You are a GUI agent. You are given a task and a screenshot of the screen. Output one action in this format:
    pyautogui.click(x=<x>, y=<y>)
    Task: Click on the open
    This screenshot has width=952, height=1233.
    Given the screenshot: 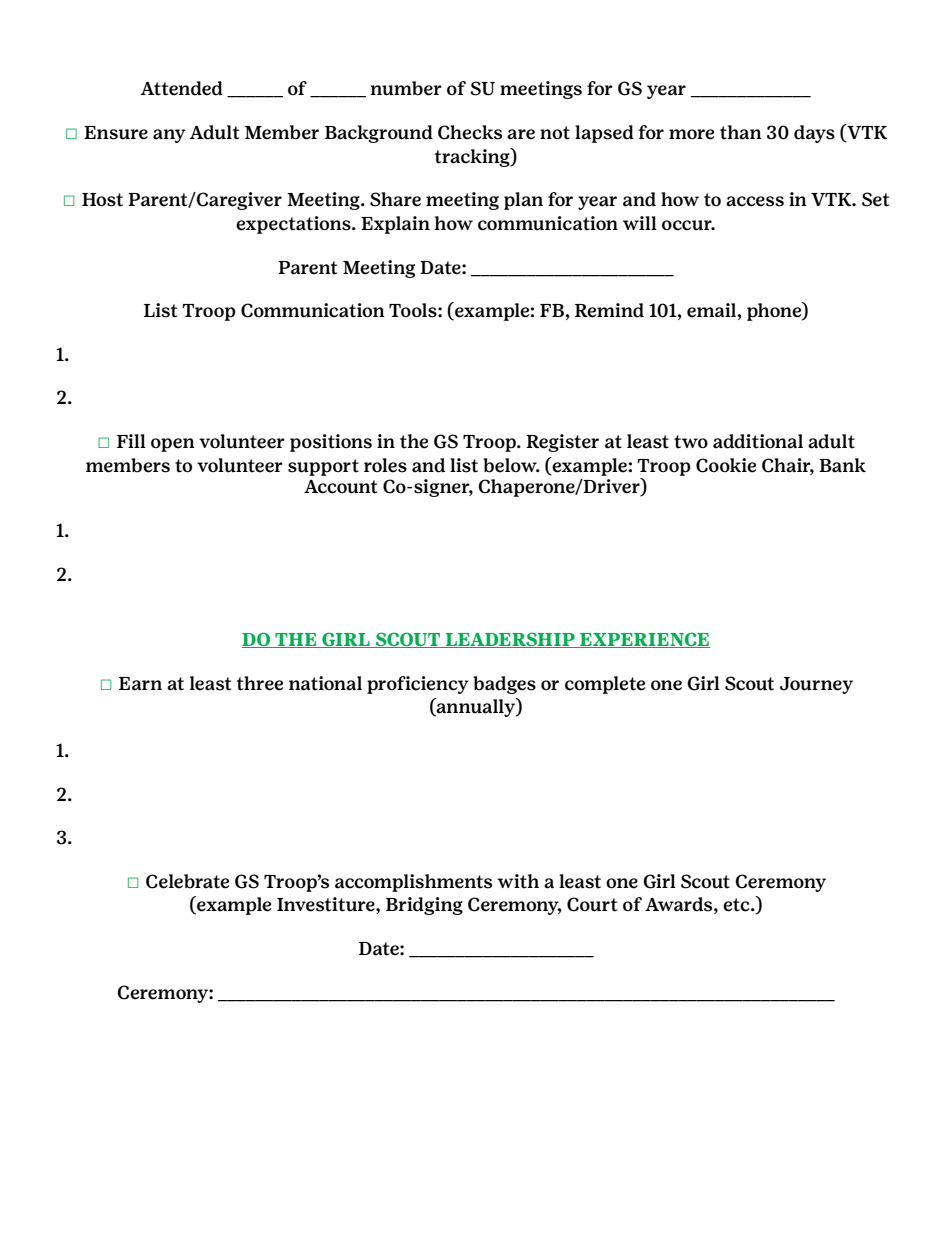 What is the action you would take?
    pyautogui.click(x=173, y=445)
